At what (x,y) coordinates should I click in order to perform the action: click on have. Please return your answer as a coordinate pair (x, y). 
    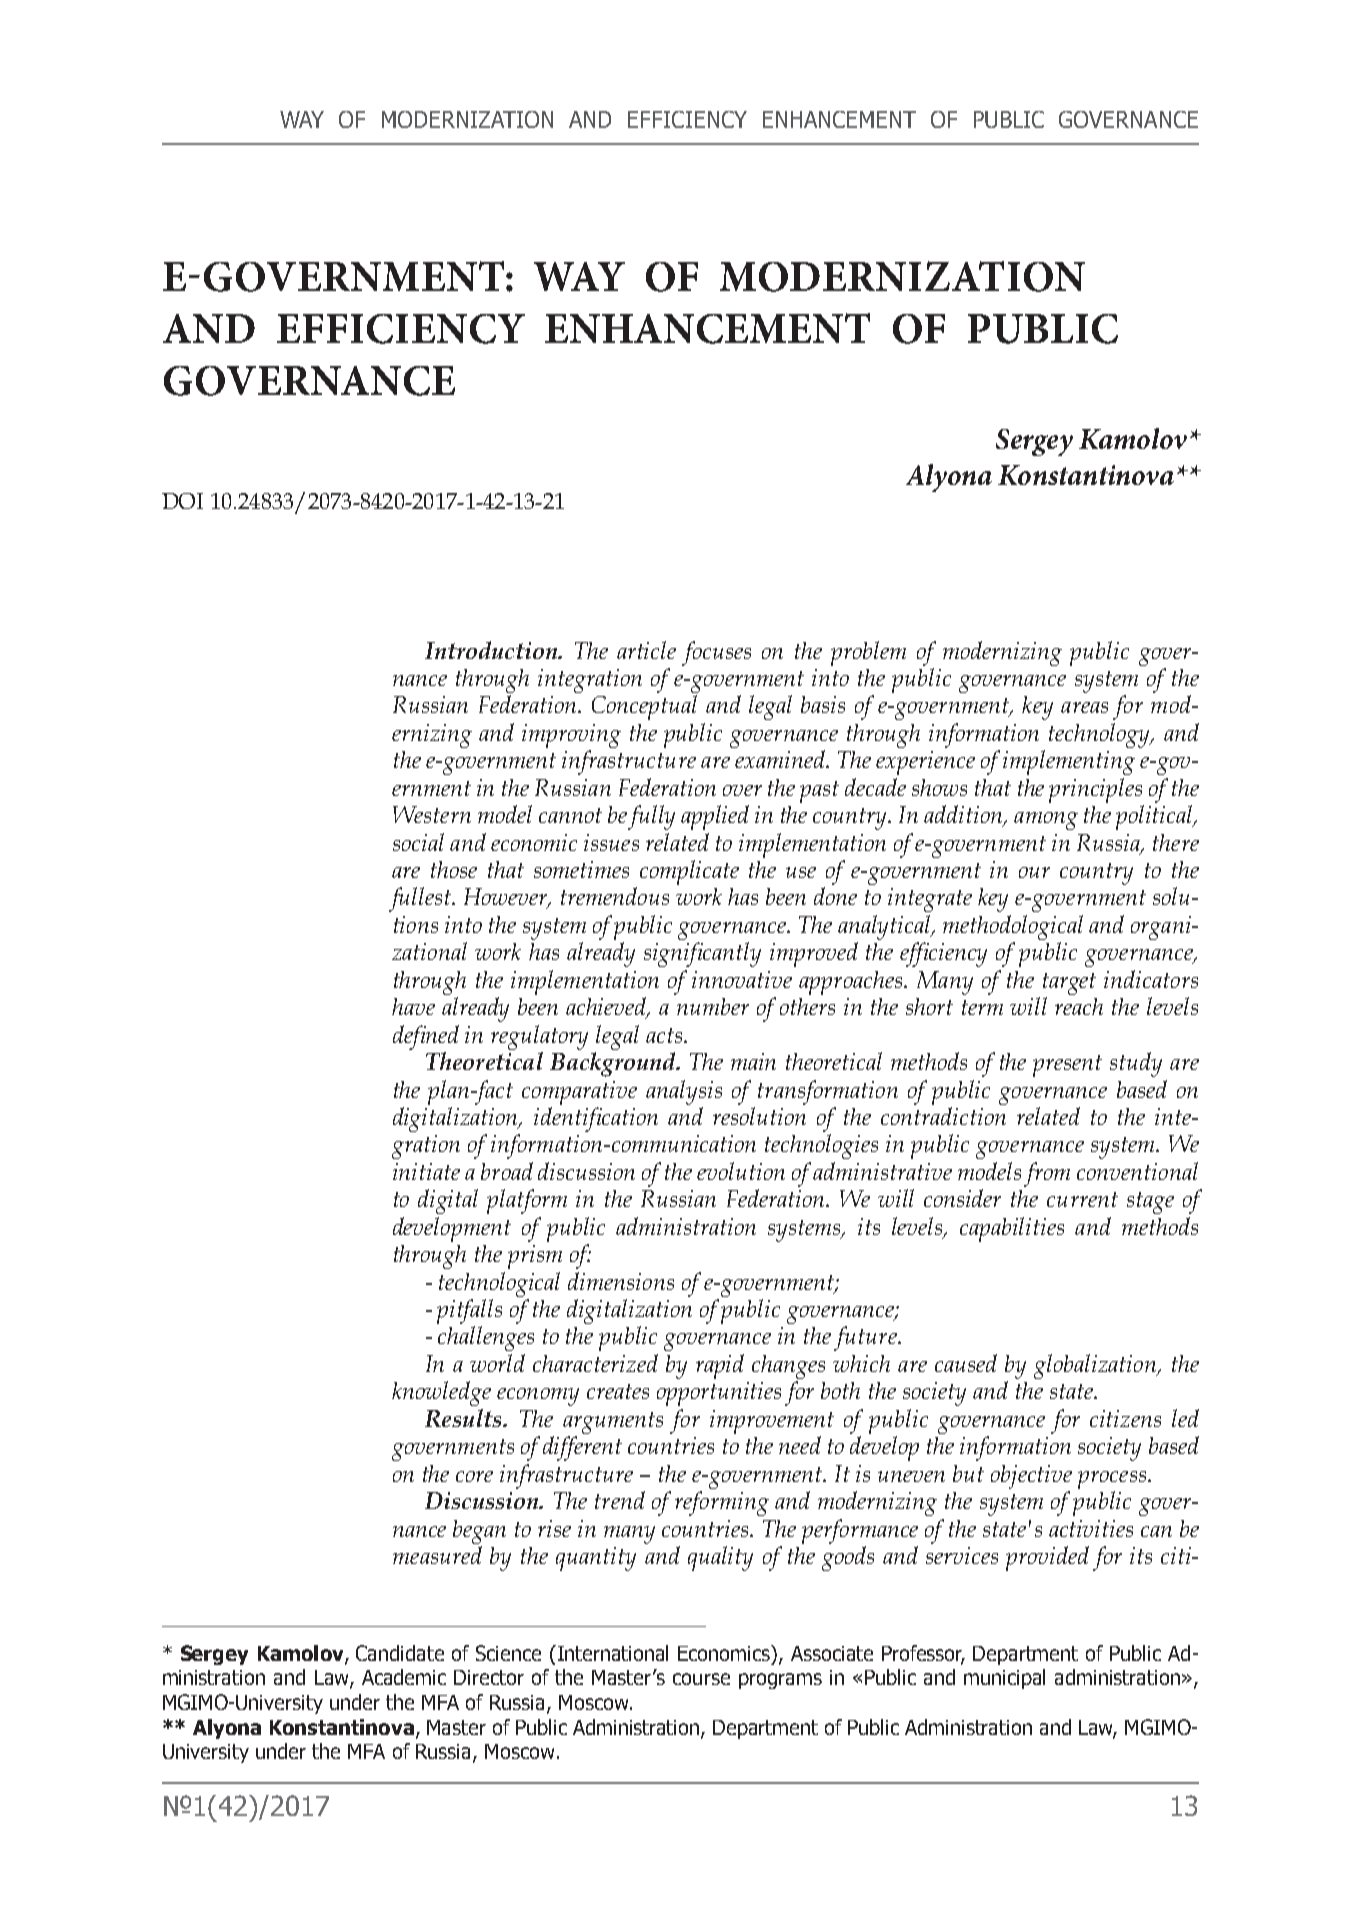
    Looking at the image, I should click on (413, 1006).
